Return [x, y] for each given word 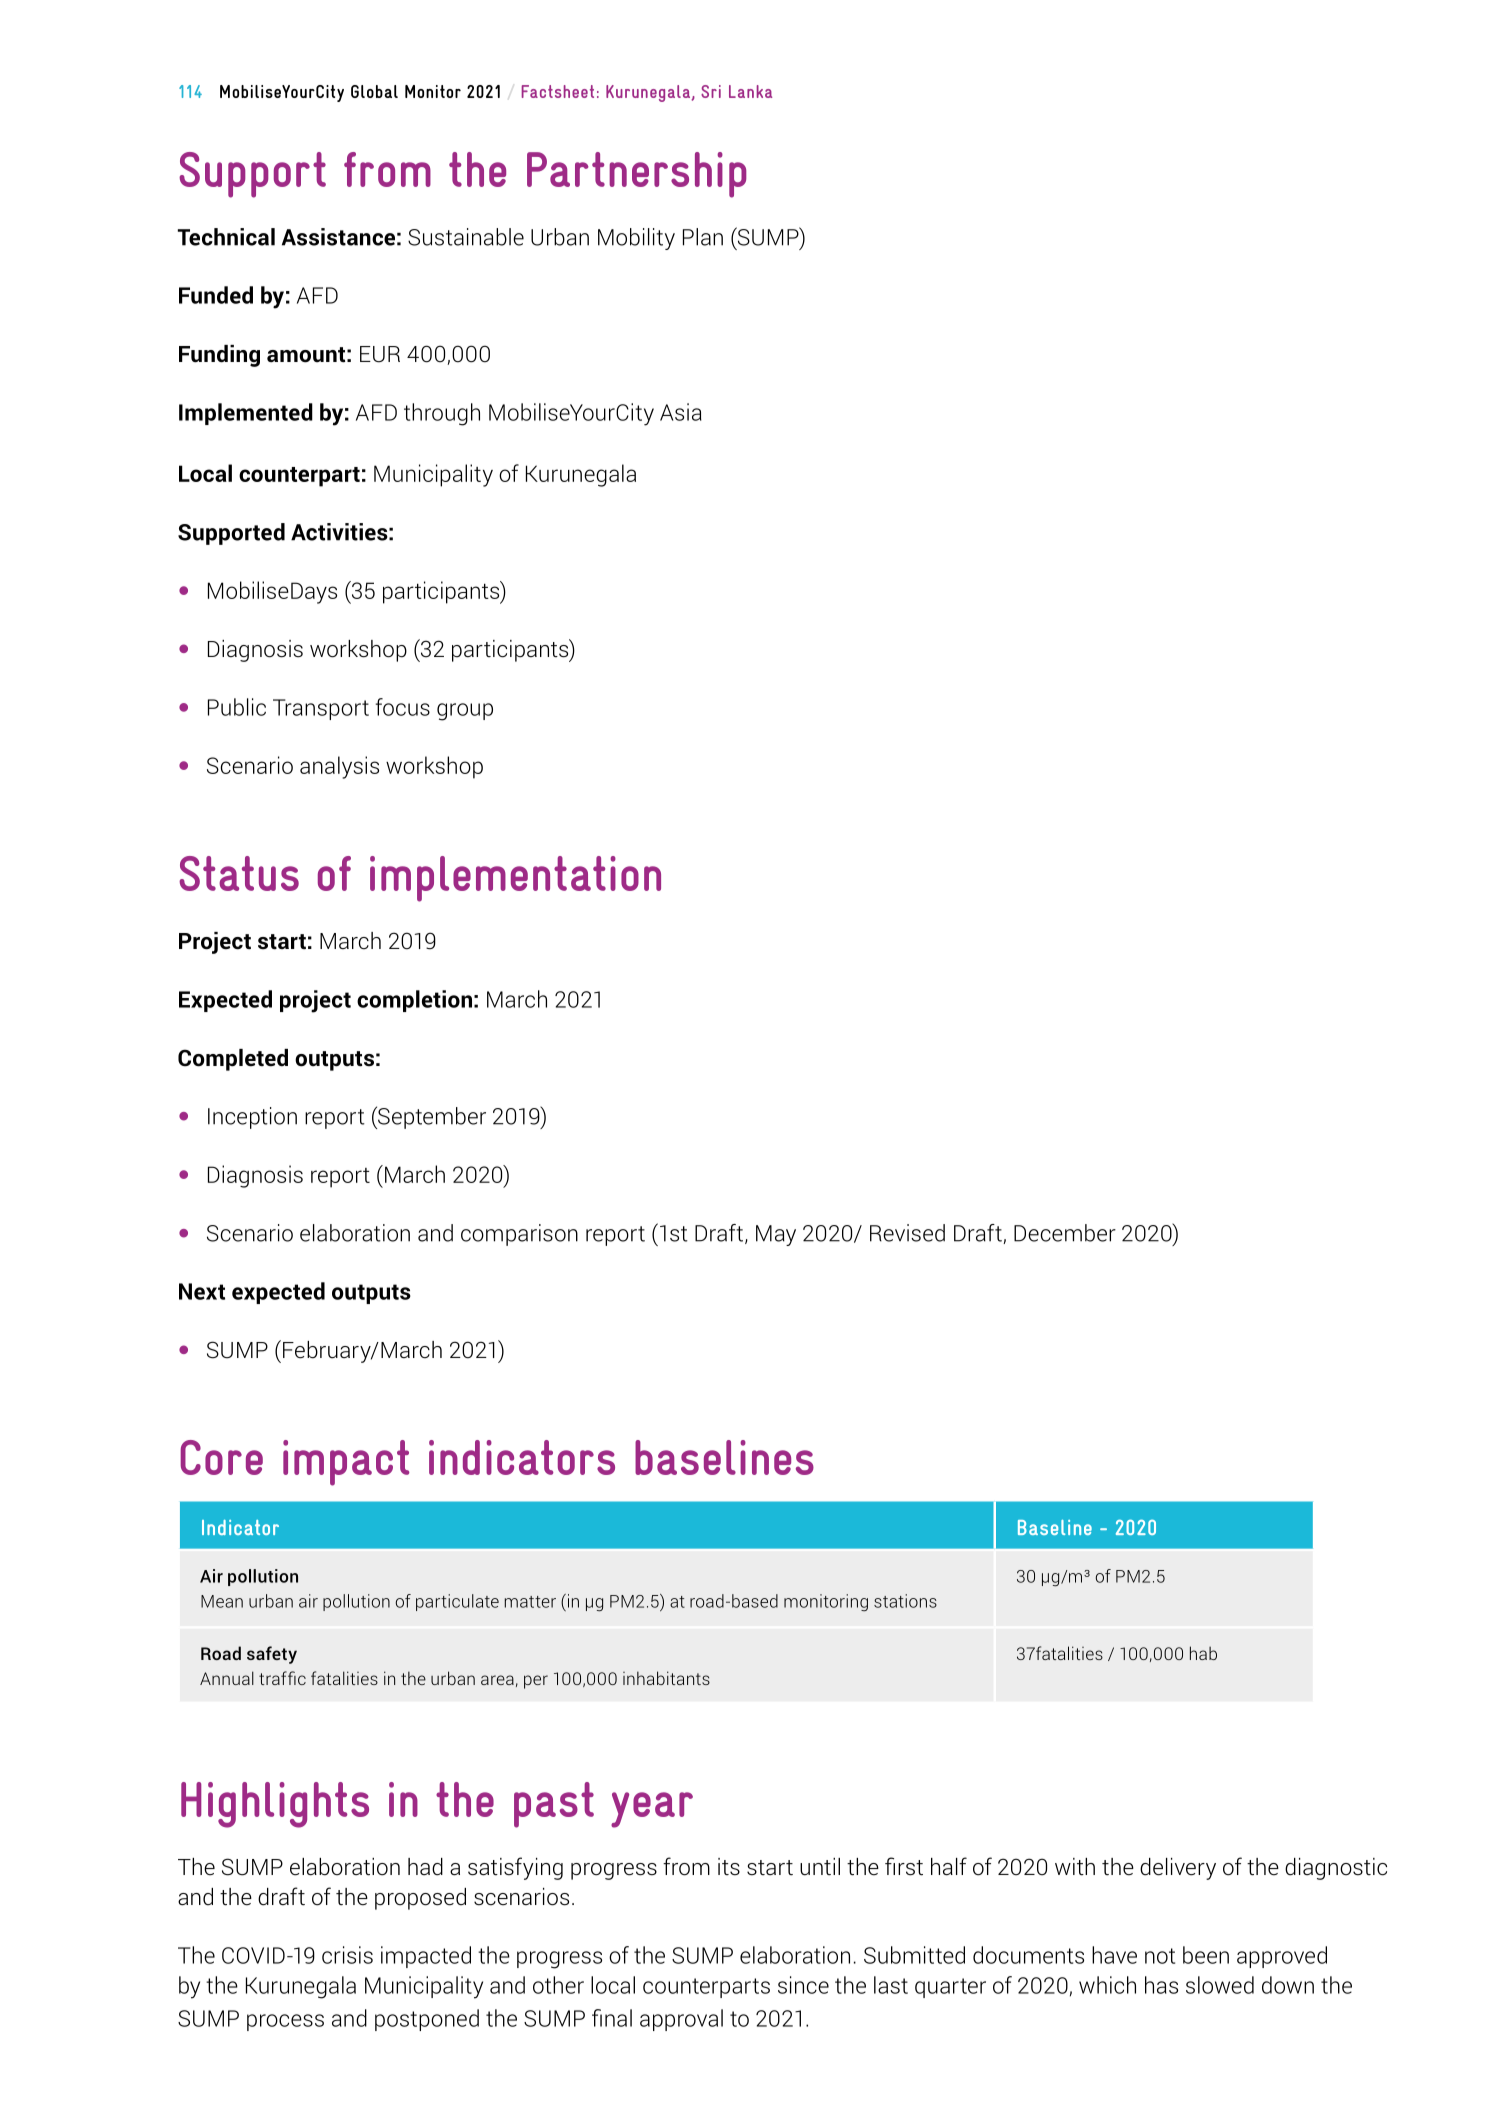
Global [374, 91]
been [1206, 1955]
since [803, 1985]
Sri [711, 91]
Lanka [750, 91]
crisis [347, 1955]
